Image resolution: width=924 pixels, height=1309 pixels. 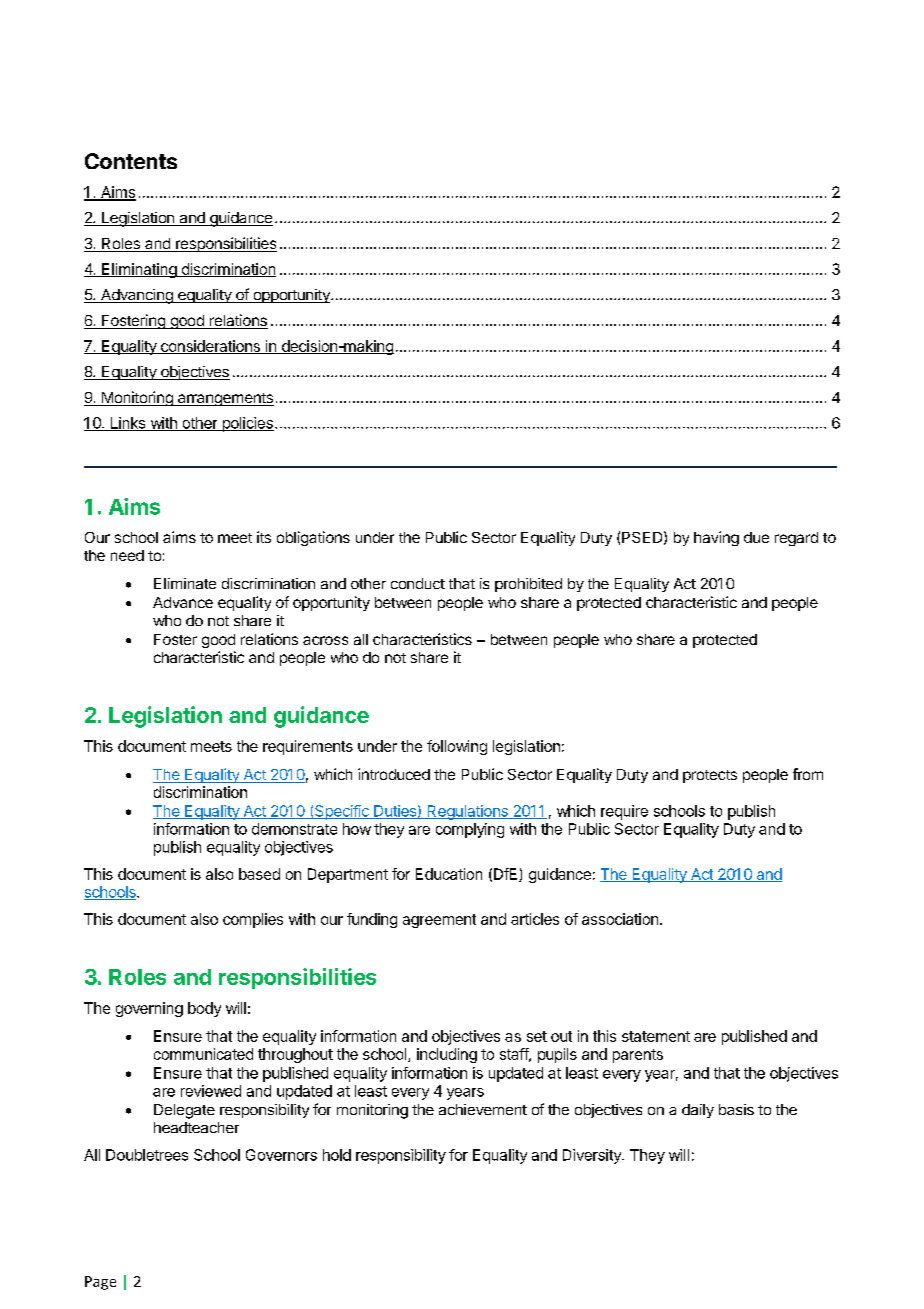 I want to click on Contents, so click(x=131, y=161).
